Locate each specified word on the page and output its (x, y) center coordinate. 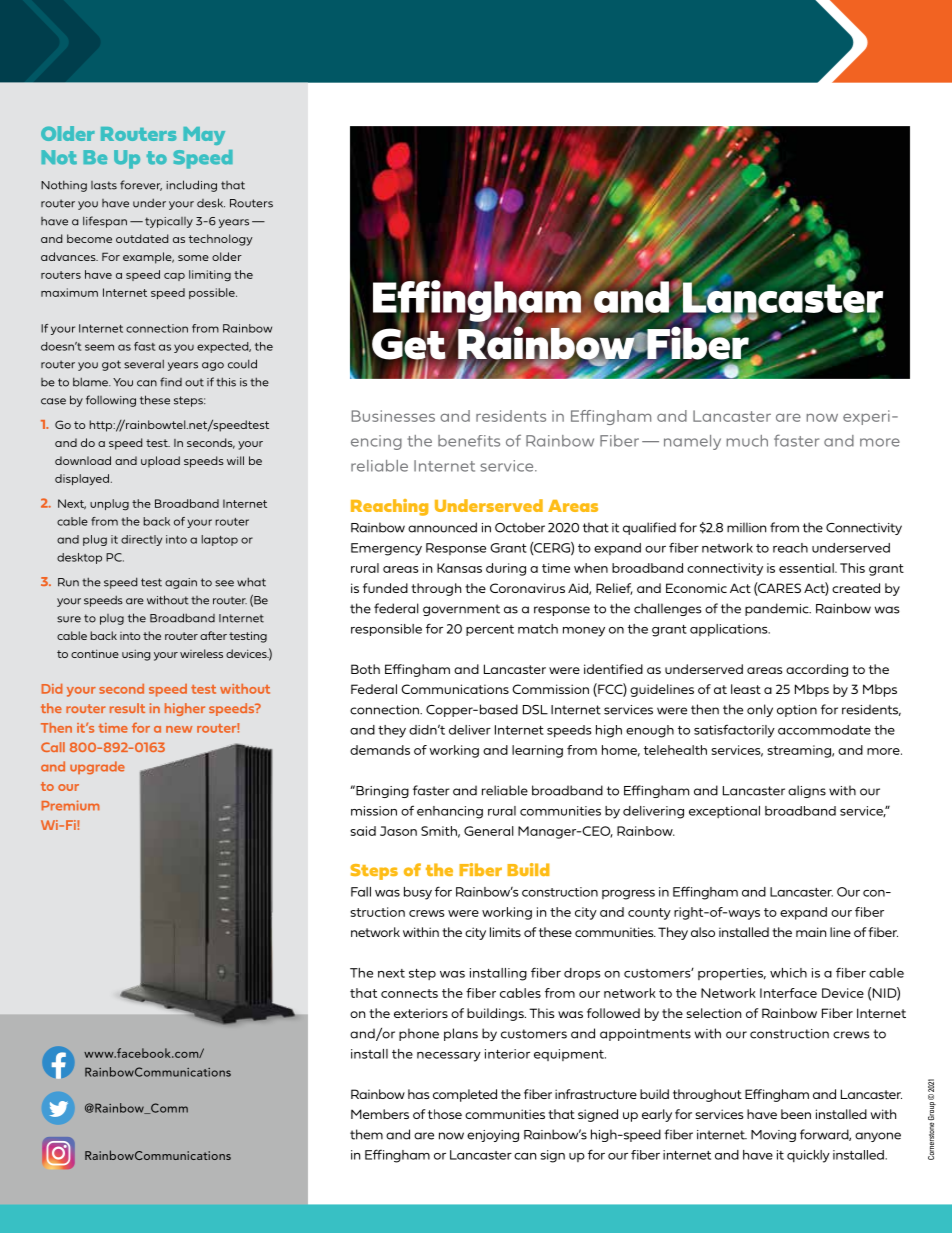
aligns (807, 791)
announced (442, 527)
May (204, 136)
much (747, 441)
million (746, 527)
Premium (71, 805)
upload (160, 461)
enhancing (450, 812)
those (445, 1114)
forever (141, 185)
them (366, 1134)
